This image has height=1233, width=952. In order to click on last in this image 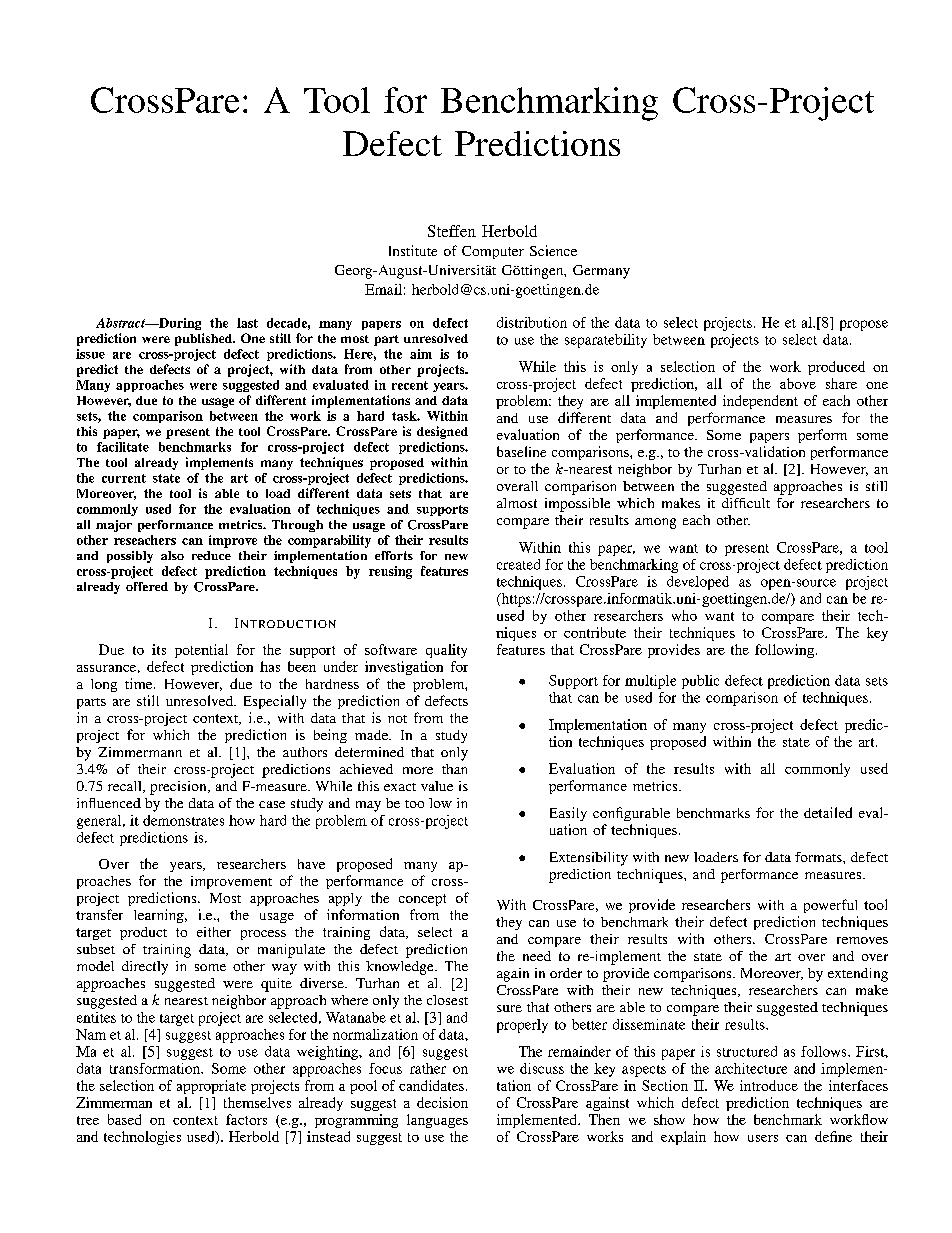, I will do `click(247, 323)`.
